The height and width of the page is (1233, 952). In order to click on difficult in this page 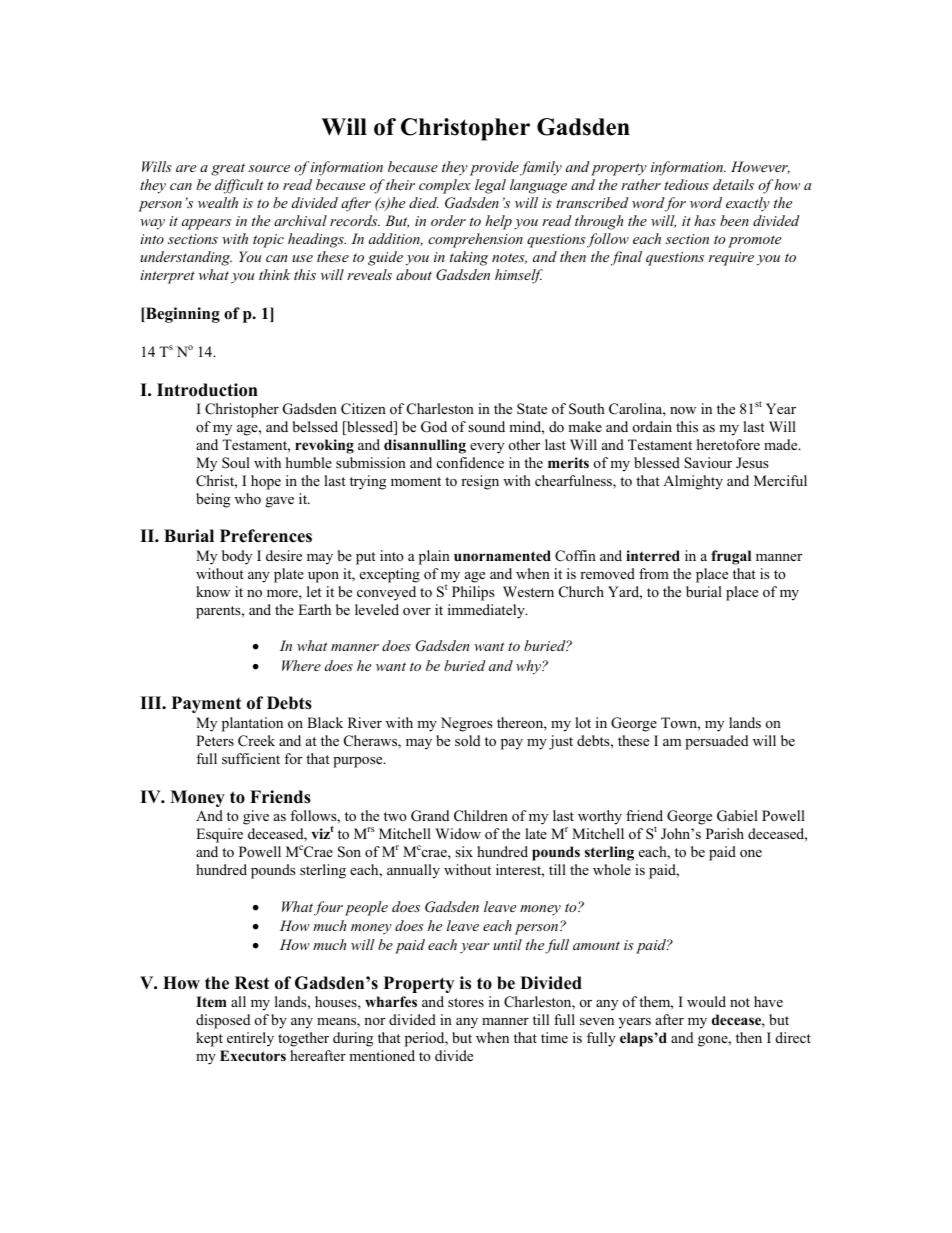, I will do `click(239, 186)`.
